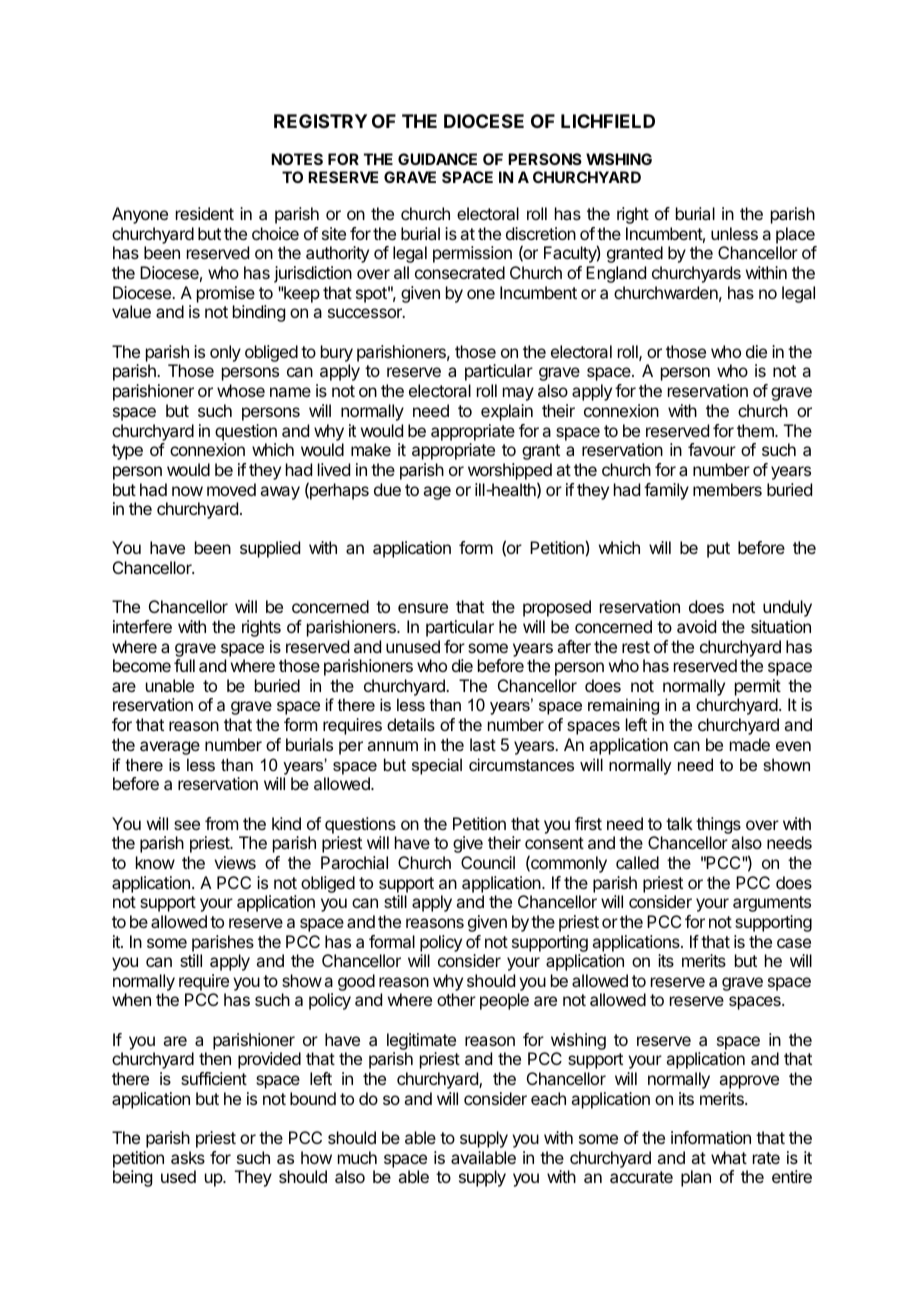 This page has width=924, height=1308. Describe the element at coordinates (184, 665) in the page. I see `full` at that location.
